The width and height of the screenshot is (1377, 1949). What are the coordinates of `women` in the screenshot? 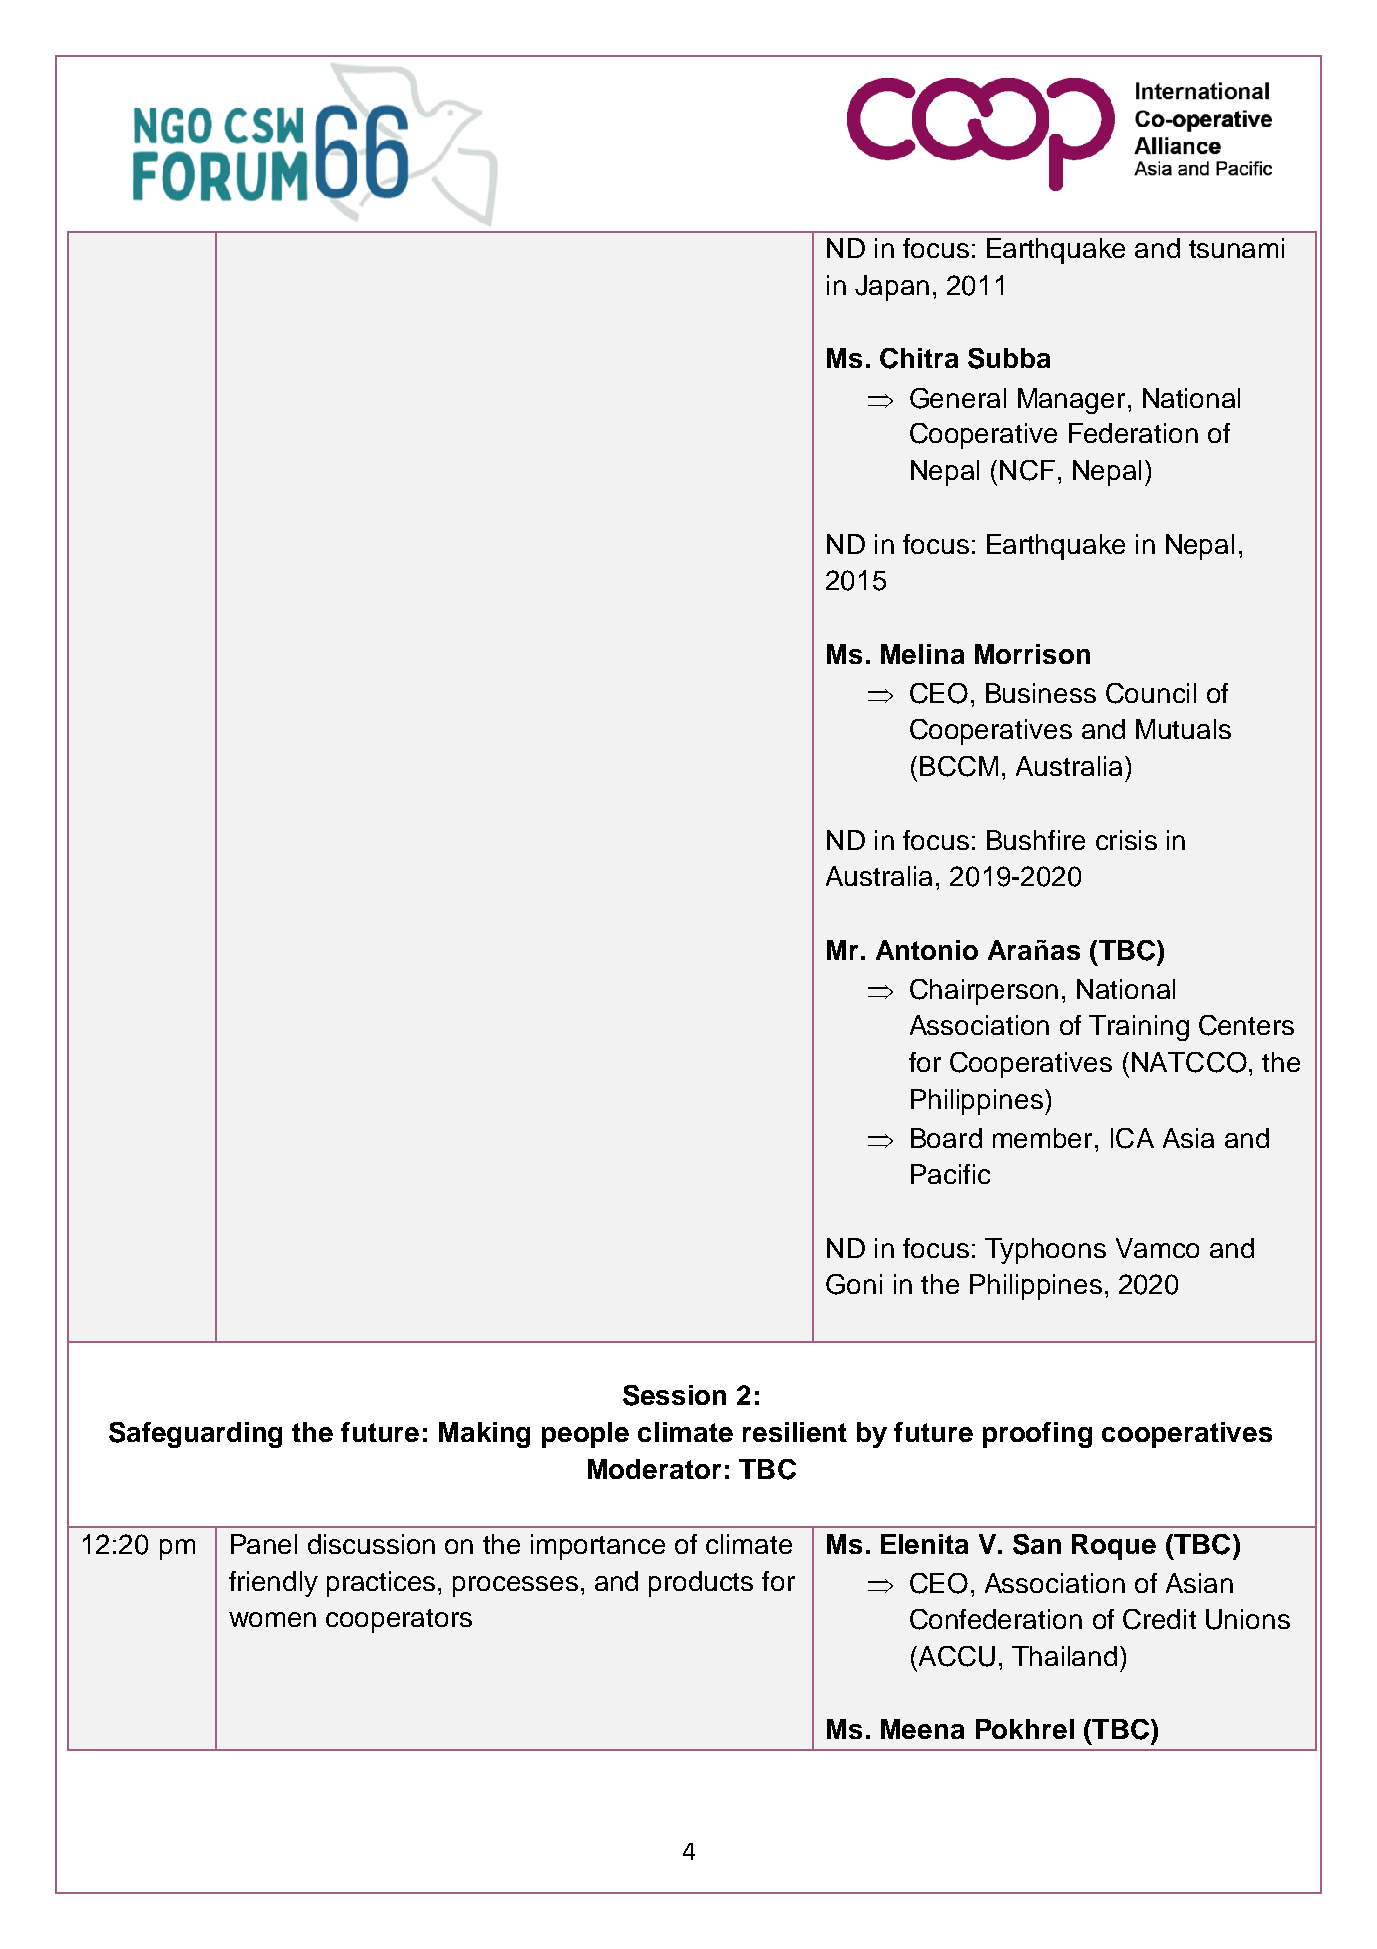 It's located at (272, 1619).
